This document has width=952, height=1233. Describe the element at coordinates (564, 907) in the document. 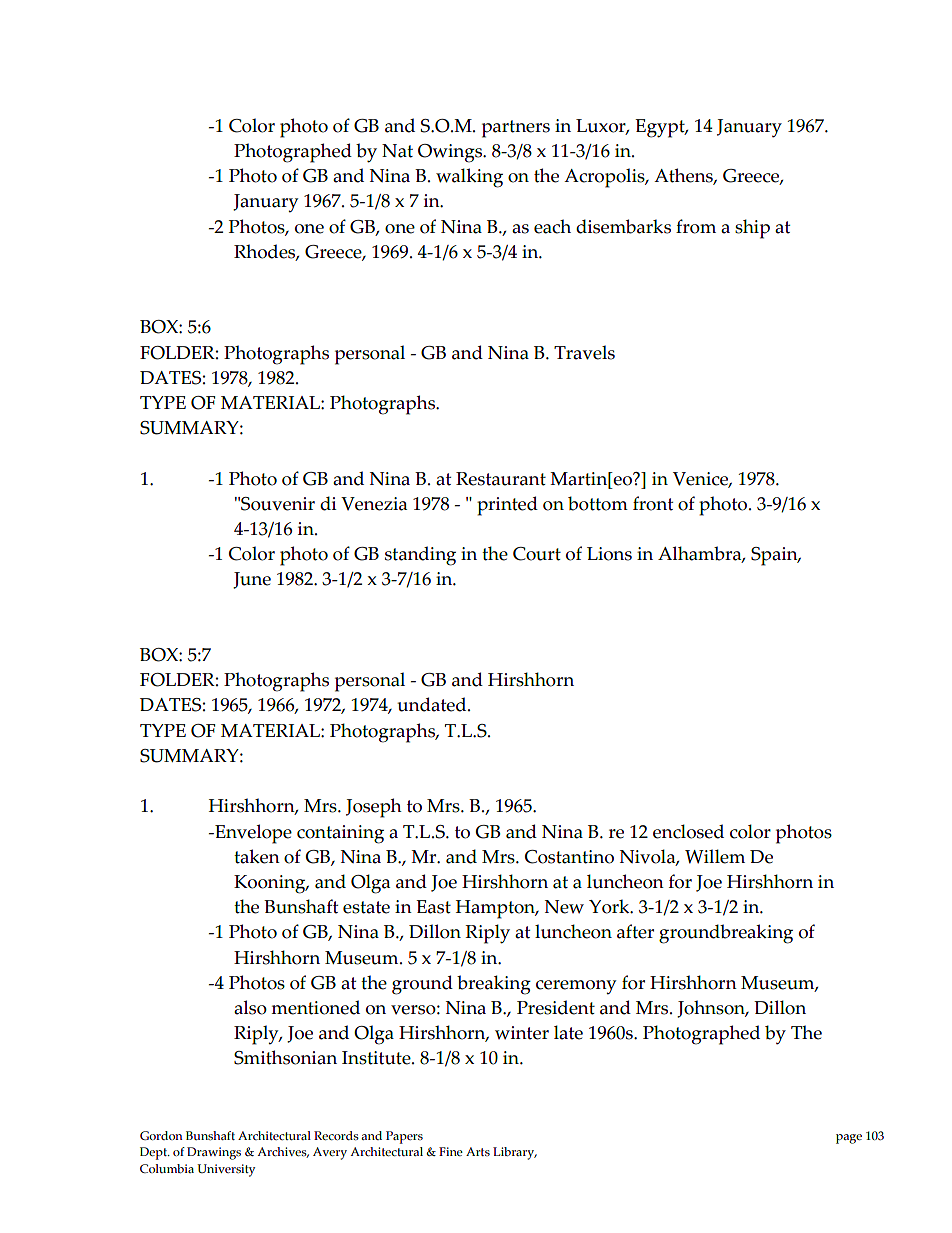

I see `New` at that location.
